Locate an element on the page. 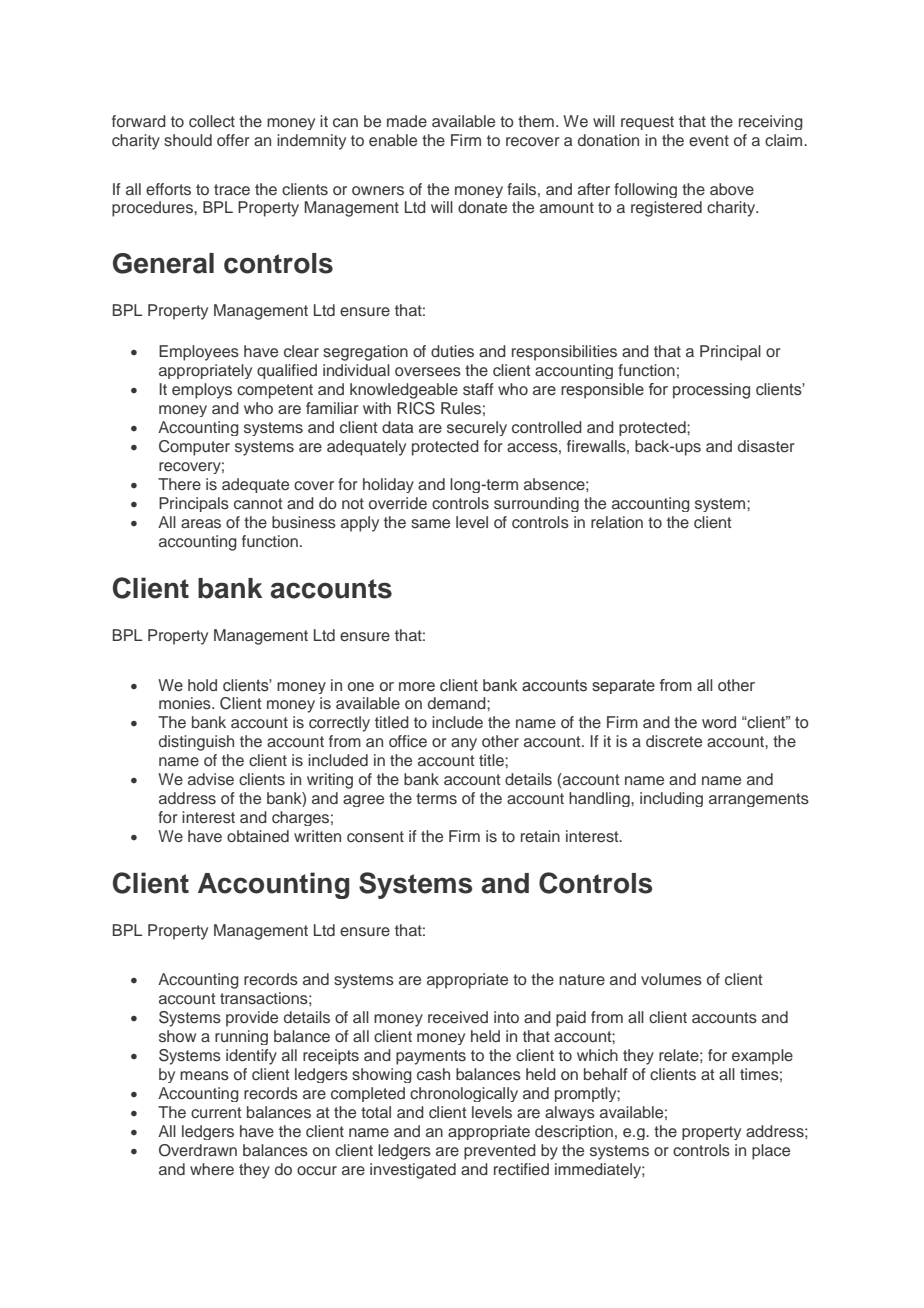 The height and width of the document is (1308, 924). Overdrawn is located at coordinates (198, 1150).
